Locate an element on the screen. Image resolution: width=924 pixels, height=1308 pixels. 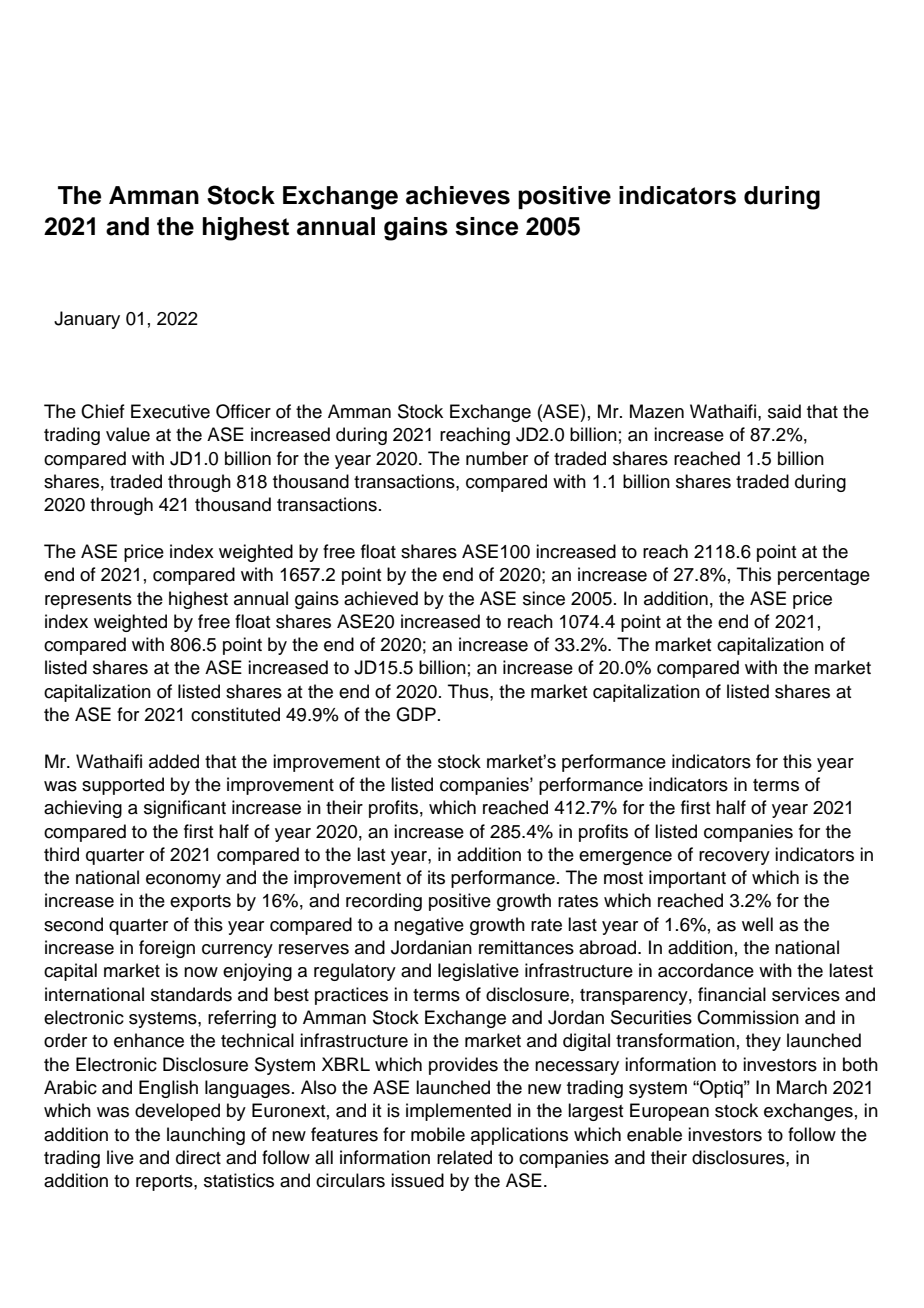
January is located at coordinates (87, 320).
